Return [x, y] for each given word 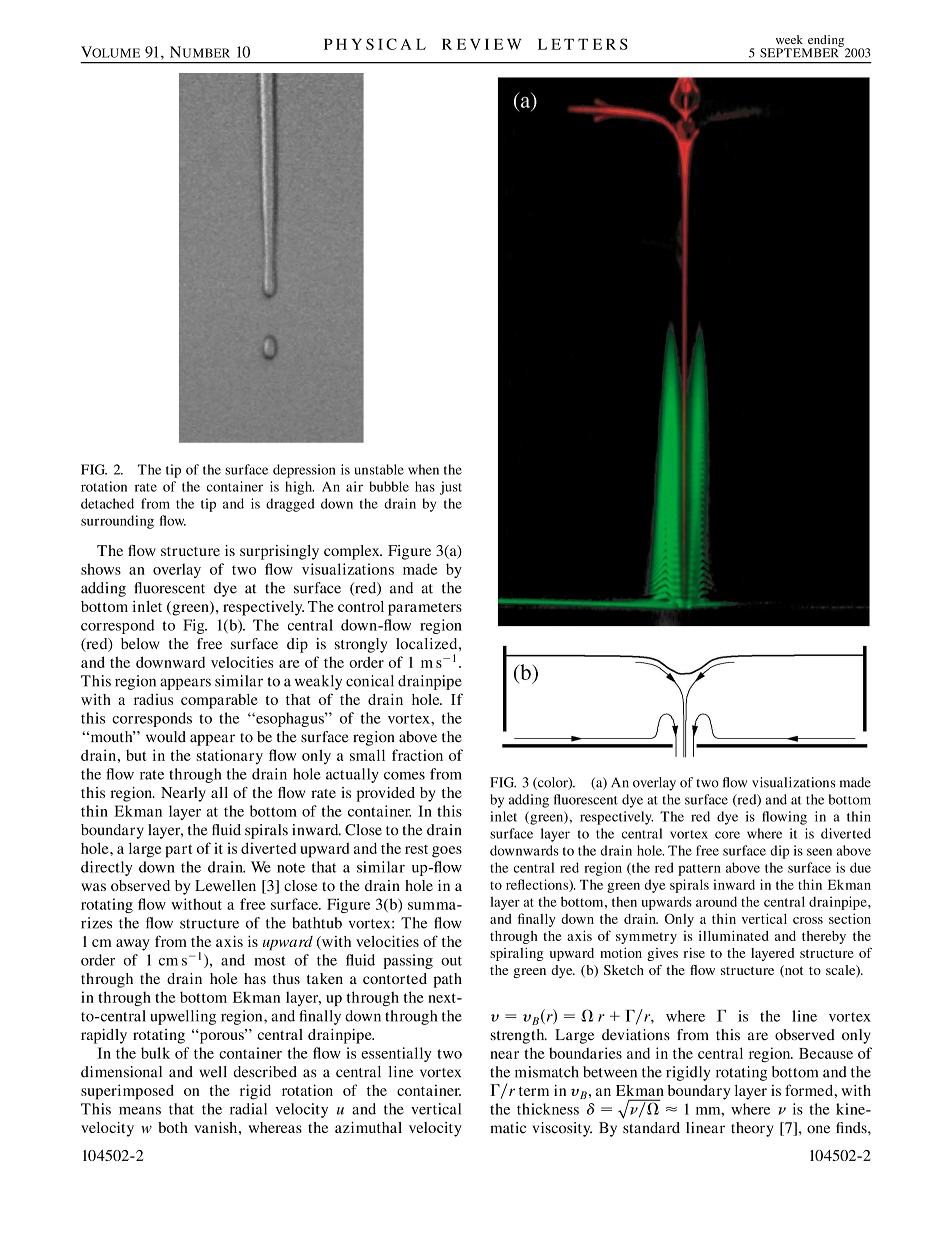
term [534, 1091]
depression [304, 471]
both [173, 1127]
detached [107, 503]
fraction [417, 755]
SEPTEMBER [800, 52]
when [423, 469]
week [789, 39]
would [166, 737]
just [451, 488]
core [727, 835]
